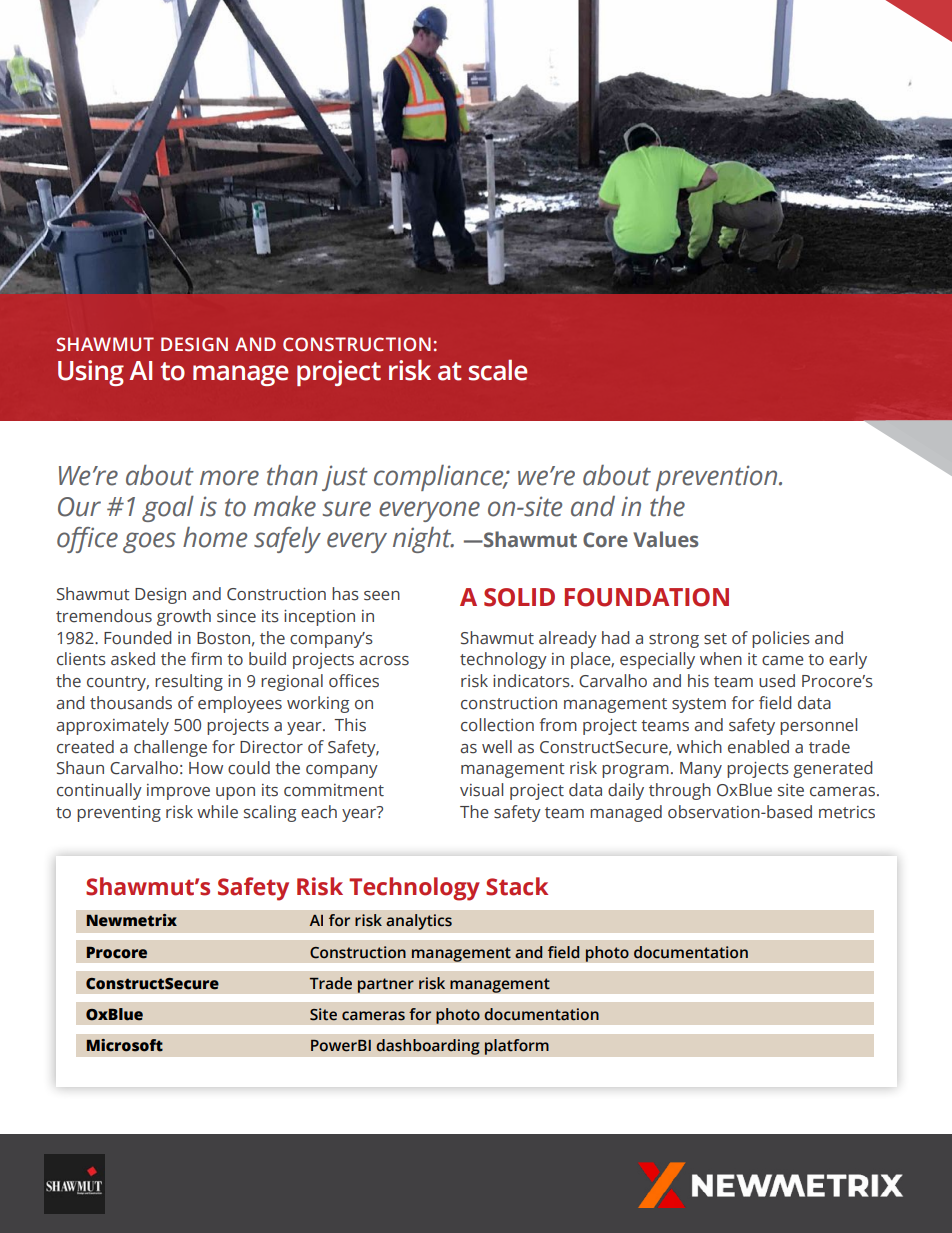  Describe the element at coordinates (498, 370) in the screenshot. I see `scale` at that location.
